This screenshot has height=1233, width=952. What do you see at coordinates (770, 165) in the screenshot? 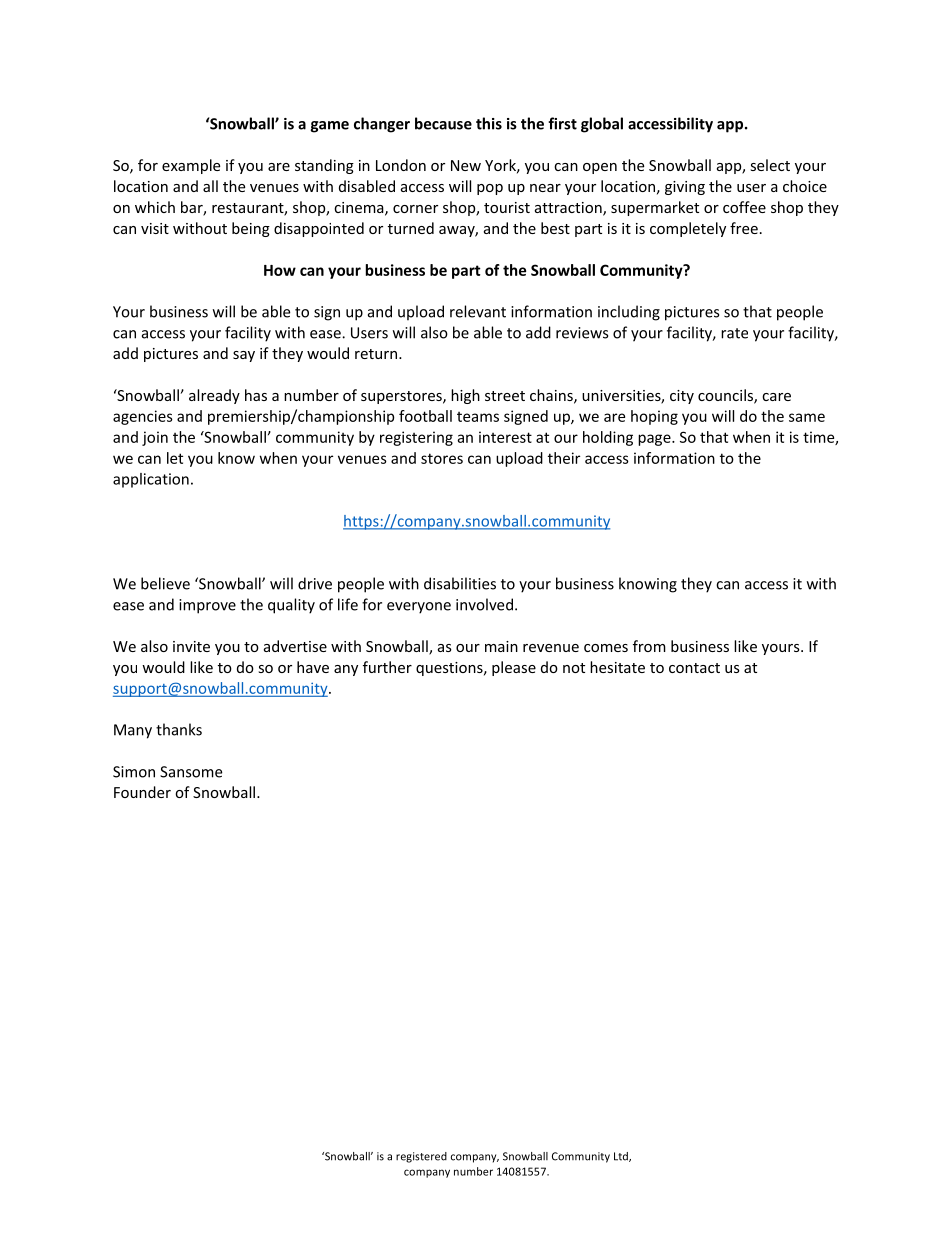
I see `select` at bounding box center [770, 165].
